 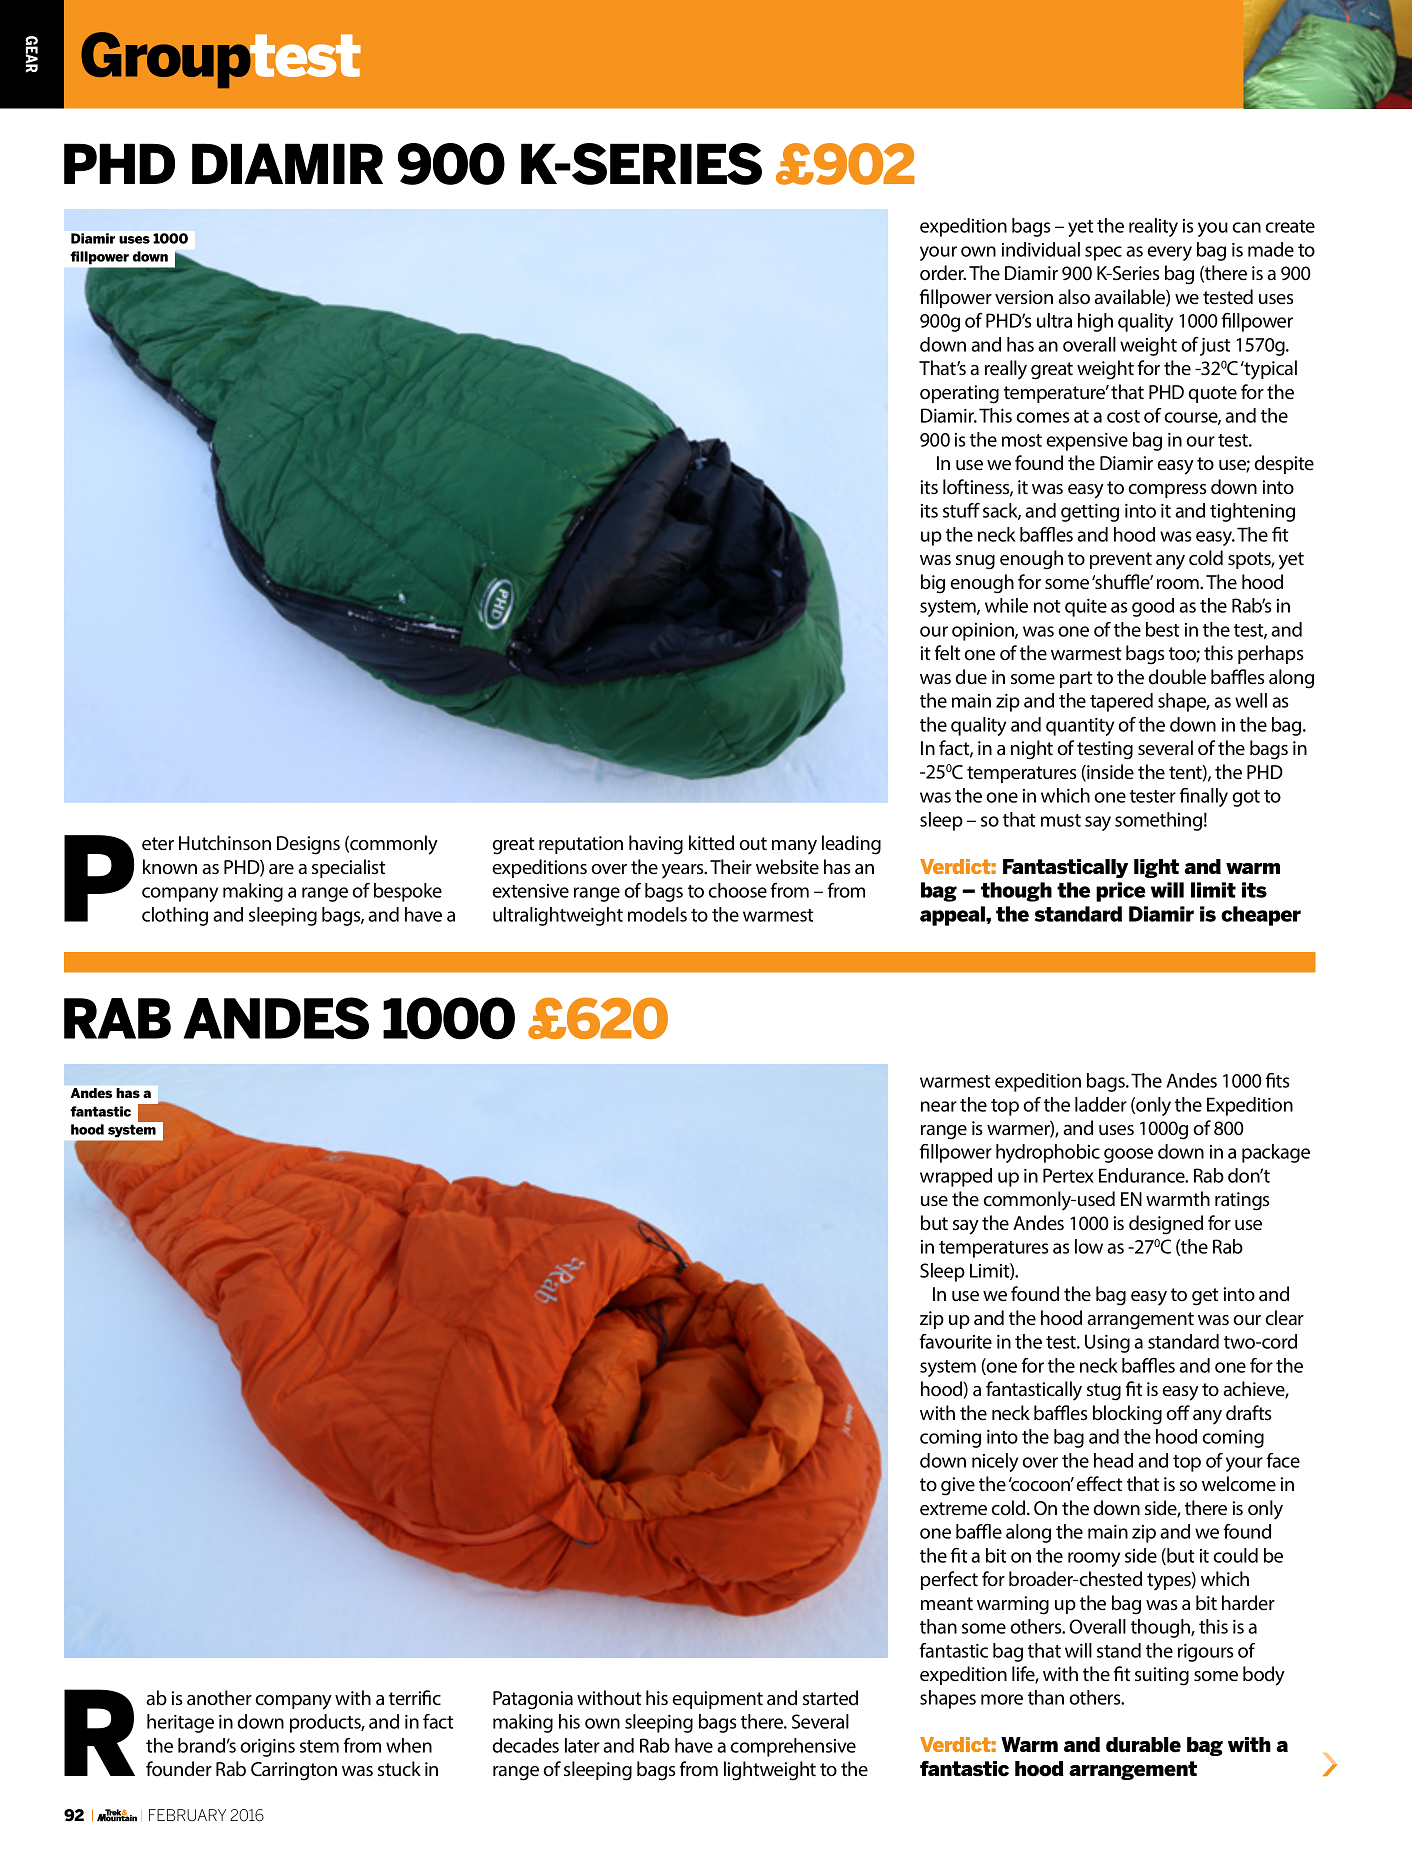 What do you see at coordinates (943, 273) in the image?
I see `order` at bounding box center [943, 273].
